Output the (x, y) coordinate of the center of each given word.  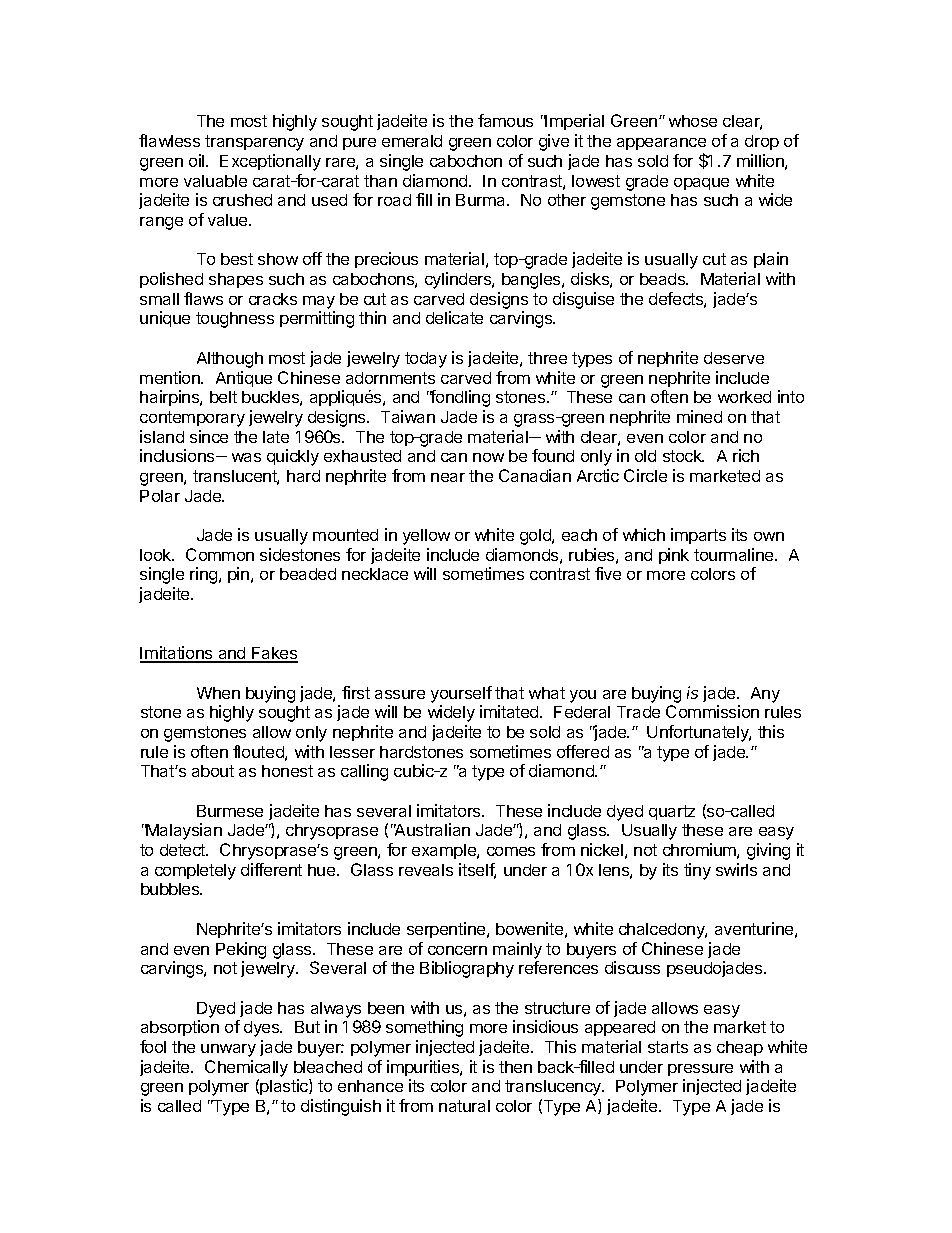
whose (693, 121)
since (209, 436)
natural (464, 1106)
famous (505, 120)
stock (683, 456)
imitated (510, 711)
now (488, 457)
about (213, 771)
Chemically (246, 1068)
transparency (254, 143)
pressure (700, 1070)
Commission (712, 711)
